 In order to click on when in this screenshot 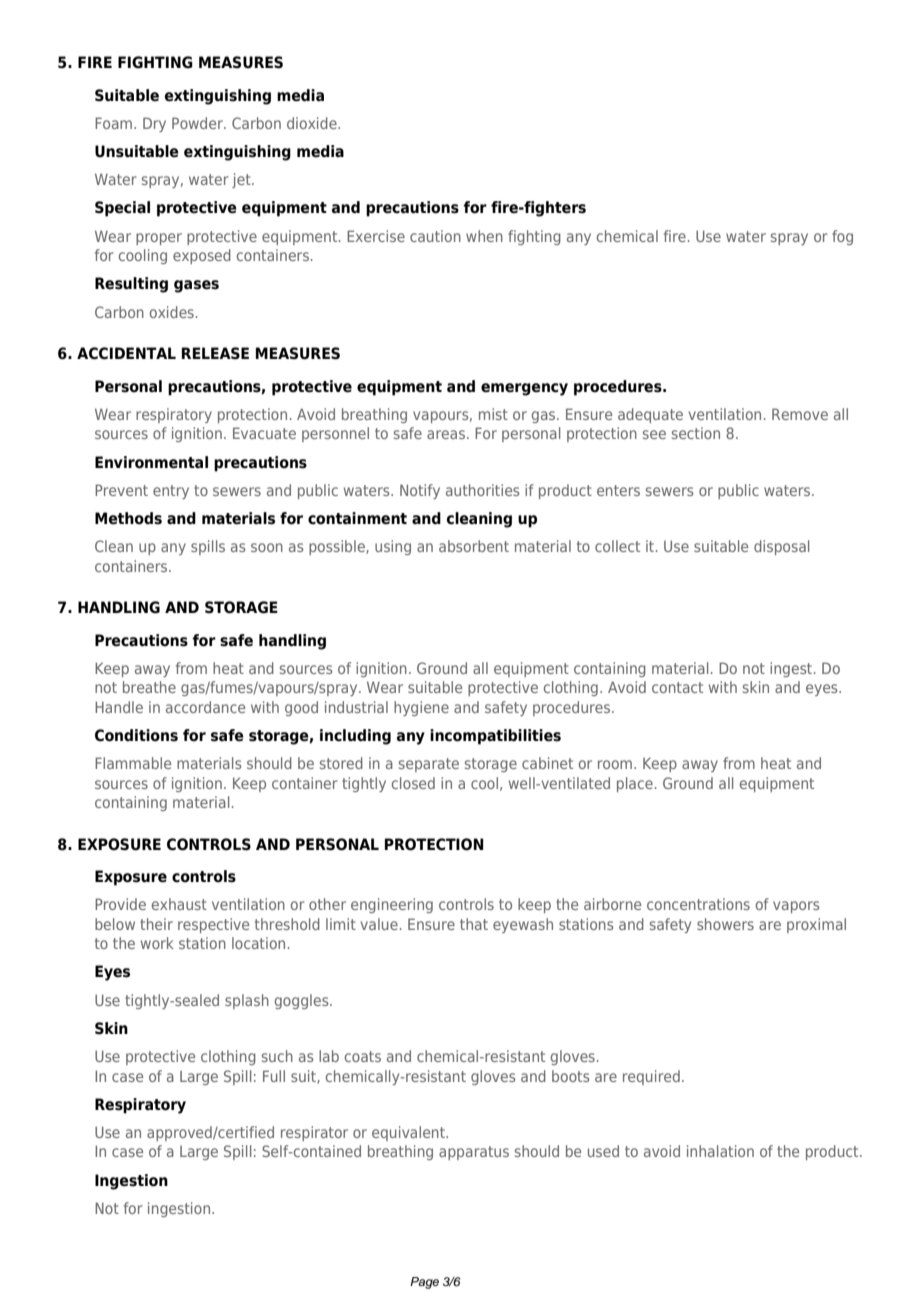, I will do `click(484, 236)`.
